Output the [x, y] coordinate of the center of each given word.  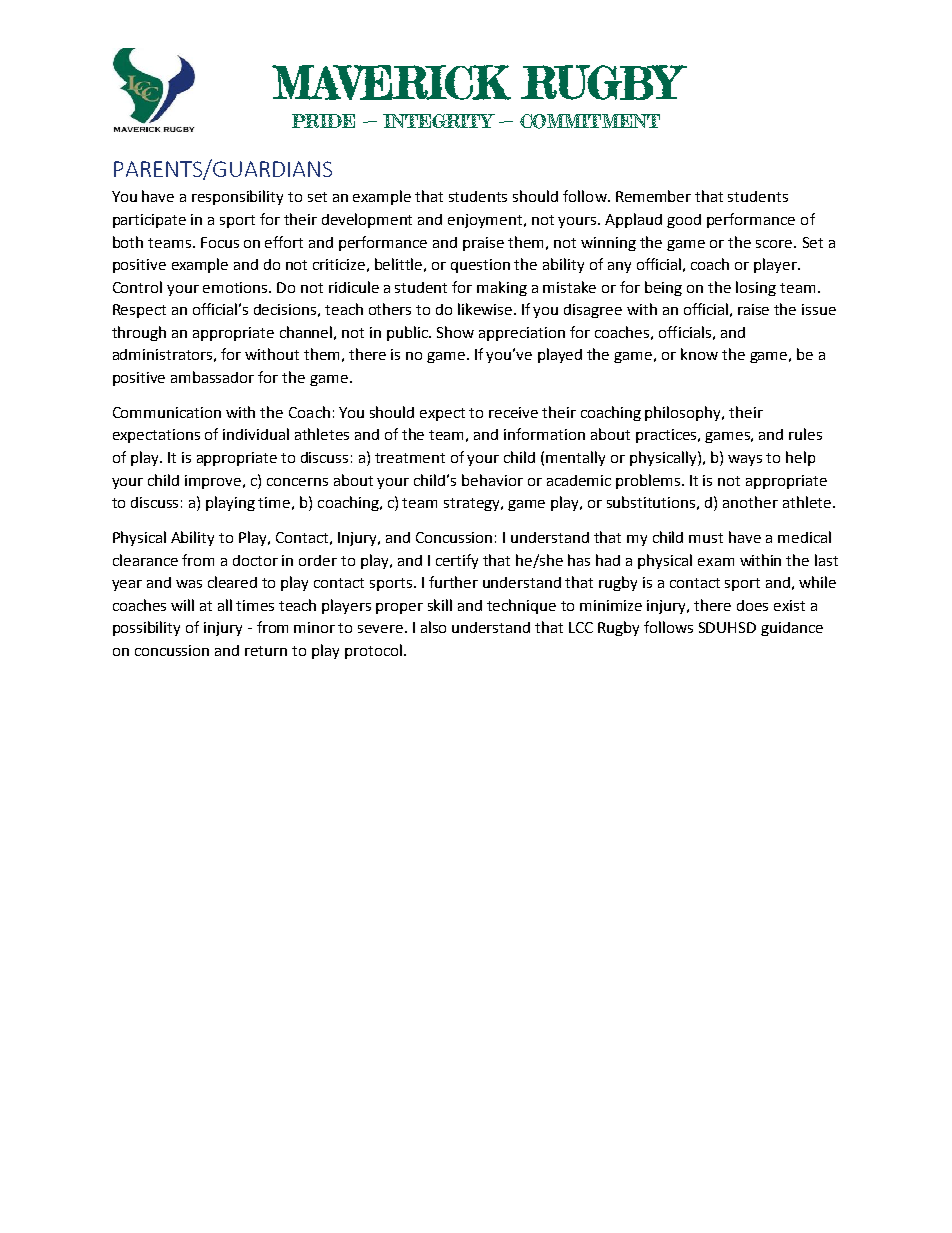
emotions [237, 287]
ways [745, 460]
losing [756, 288]
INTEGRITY [439, 121]
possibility [146, 628]
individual [256, 434]
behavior [492, 480]
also [433, 627]
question [480, 266]
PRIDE [323, 121]
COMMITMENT [590, 121]
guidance [792, 629]
